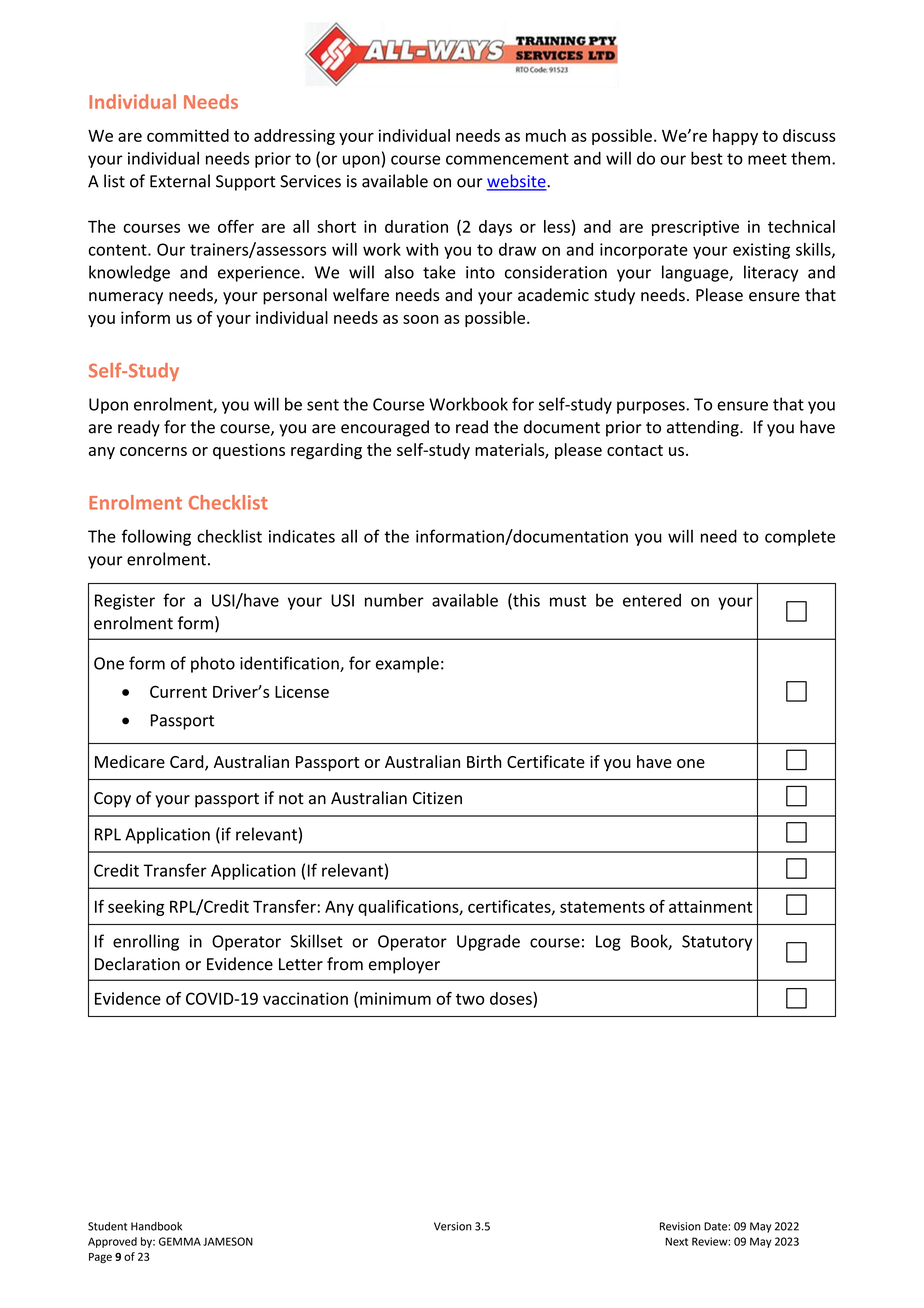 Image resolution: width=924 pixels, height=1308 pixels. What do you see at coordinates (652, 600) in the screenshot?
I see `entered` at bounding box center [652, 600].
